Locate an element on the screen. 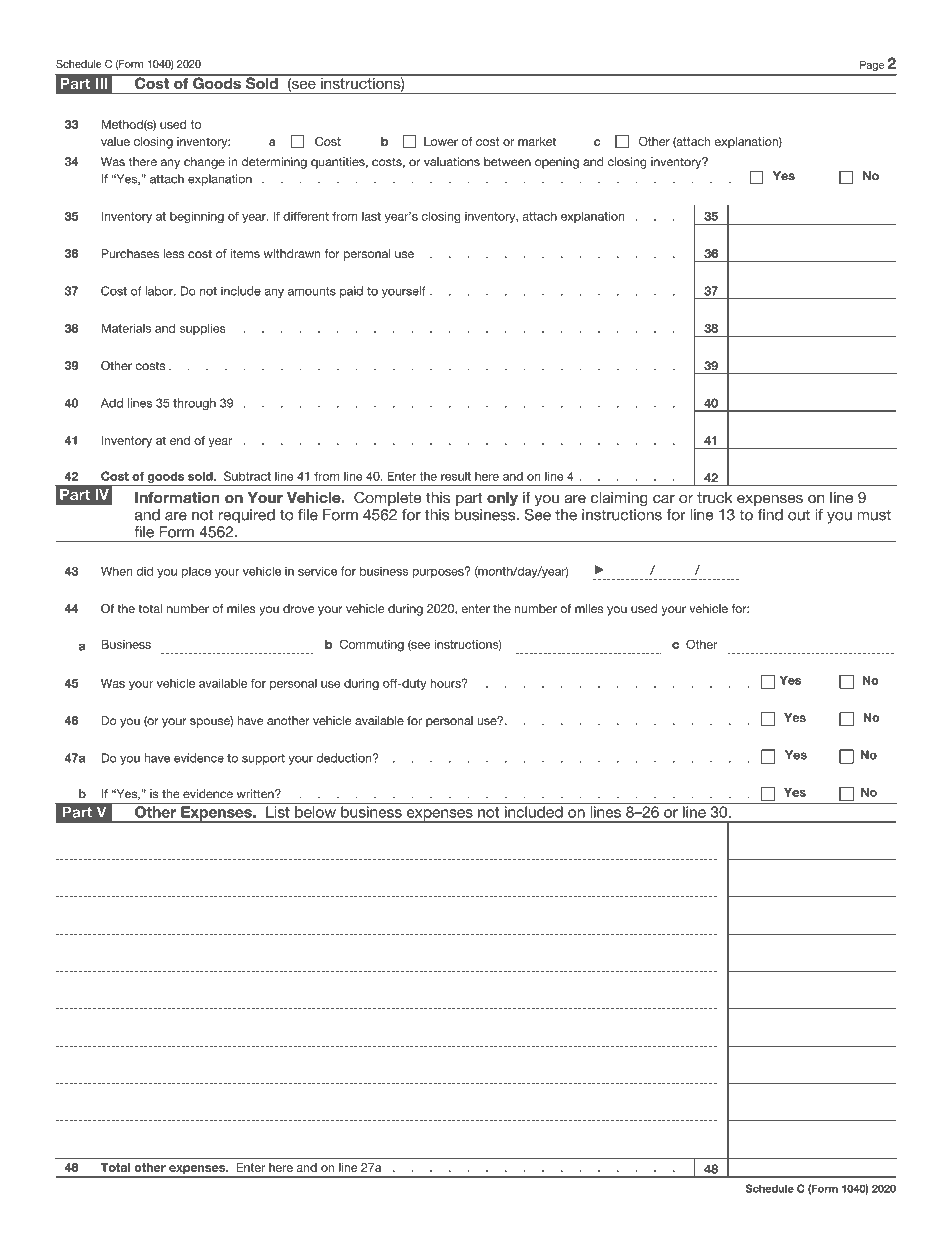 This screenshot has width=952, height=1233. Lower is located at coordinates (441, 141).
